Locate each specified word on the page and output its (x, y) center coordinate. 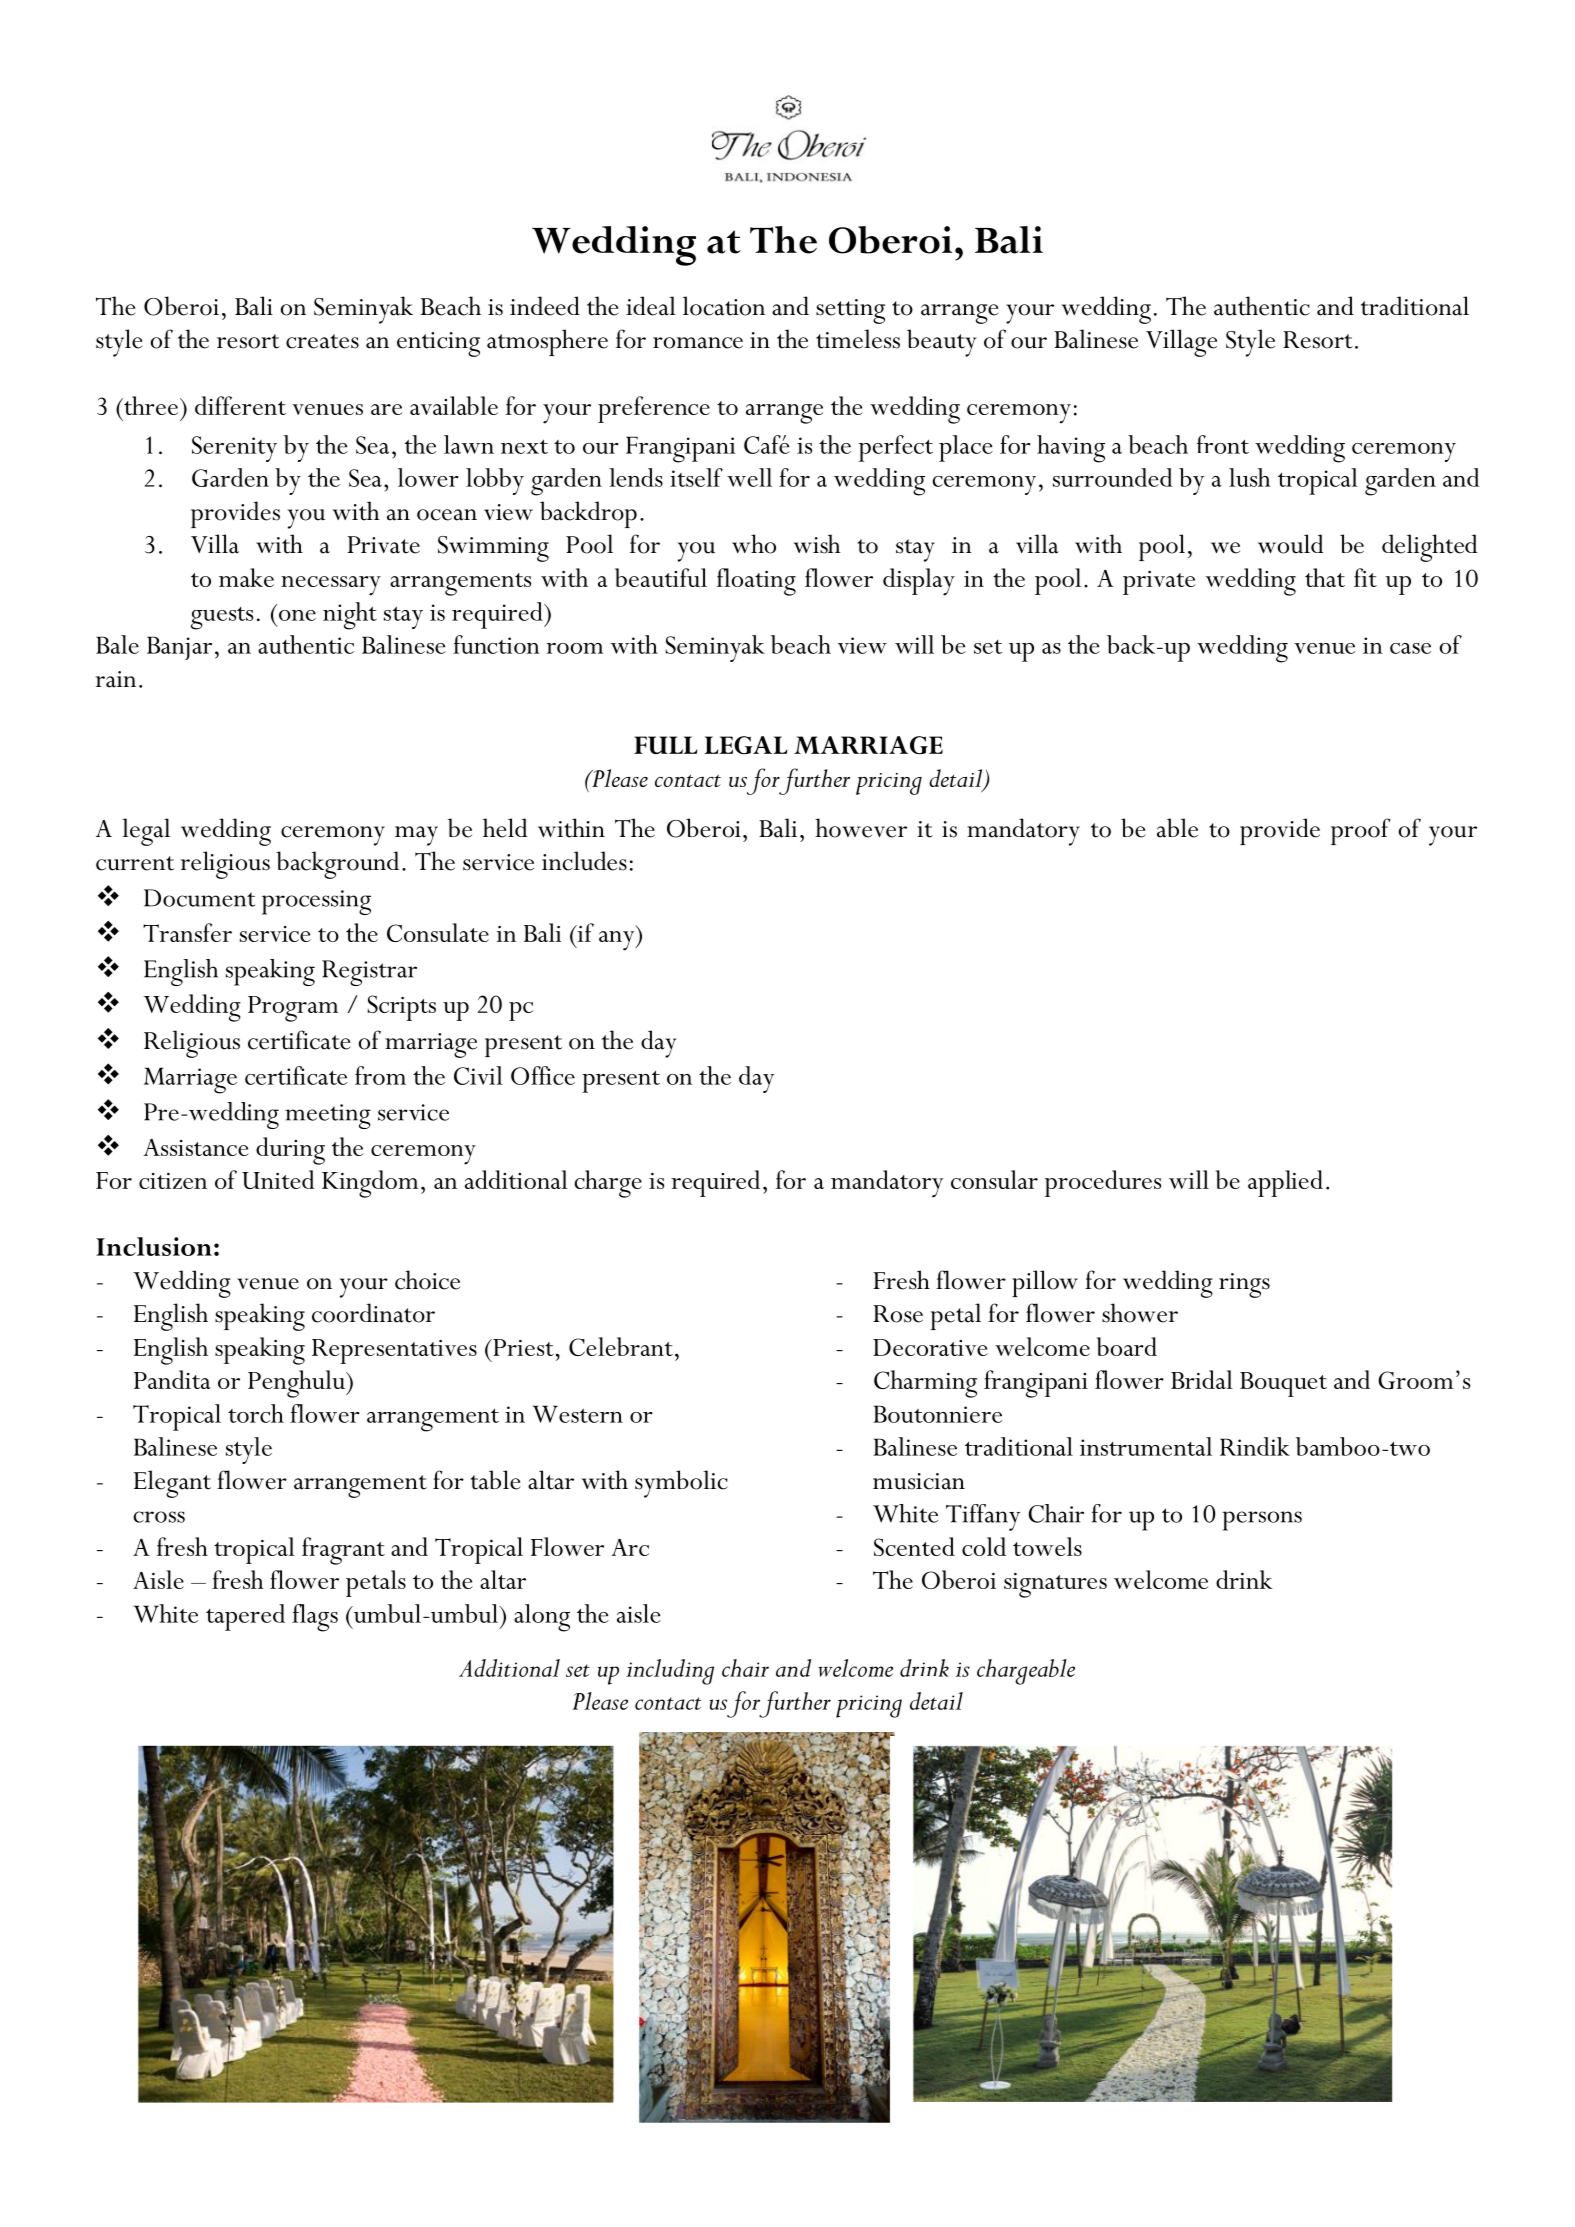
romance (698, 343)
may (416, 836)
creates (322, 341)
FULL (665, 745)
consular (994, 1179)
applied (1285, 1183)
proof (1361, 831)
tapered (245, 1617)
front (1223, 444)
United (278, 1179)
